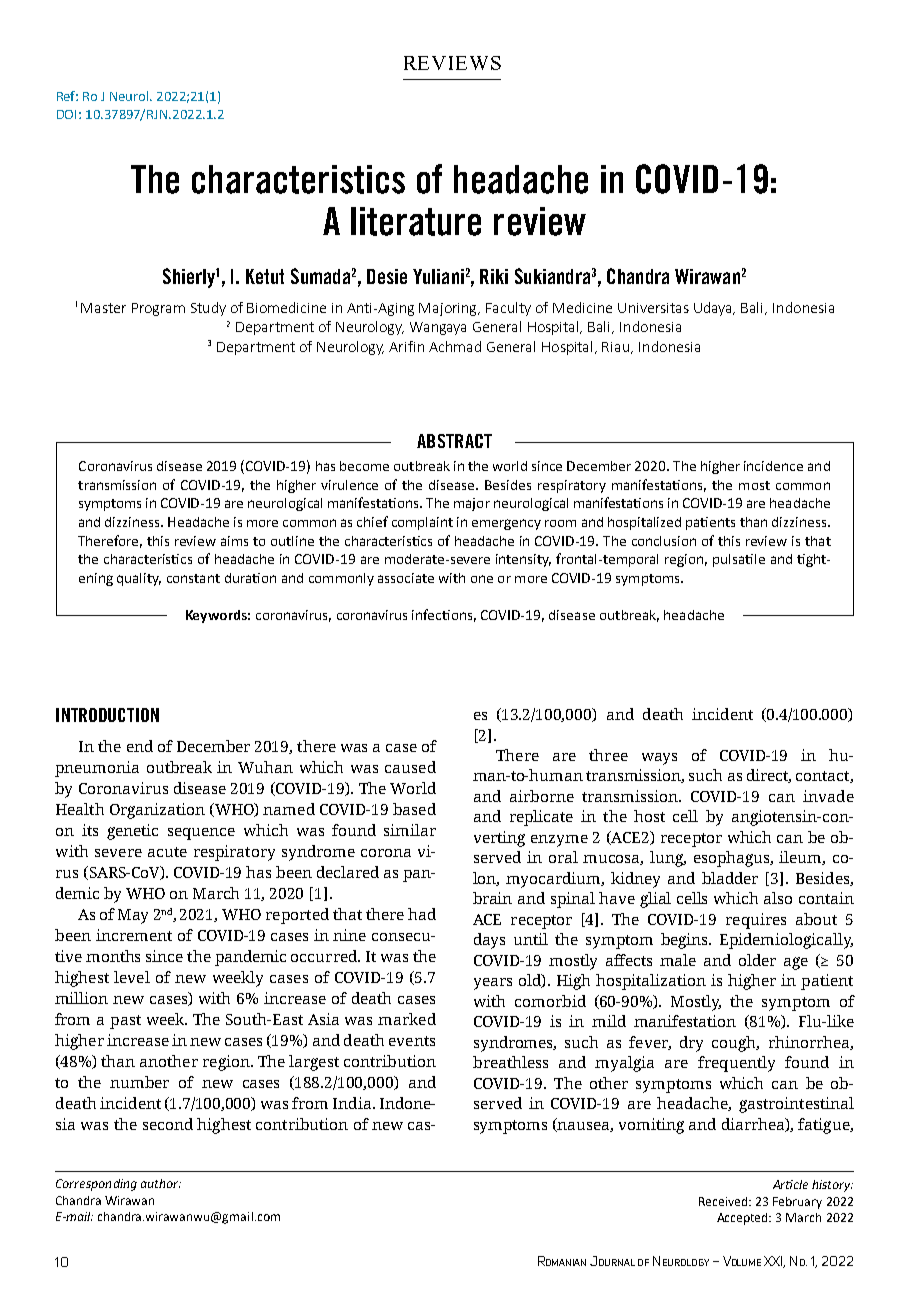 The image size is (923, 1316). I want to click on Program, so click(158, 309).
